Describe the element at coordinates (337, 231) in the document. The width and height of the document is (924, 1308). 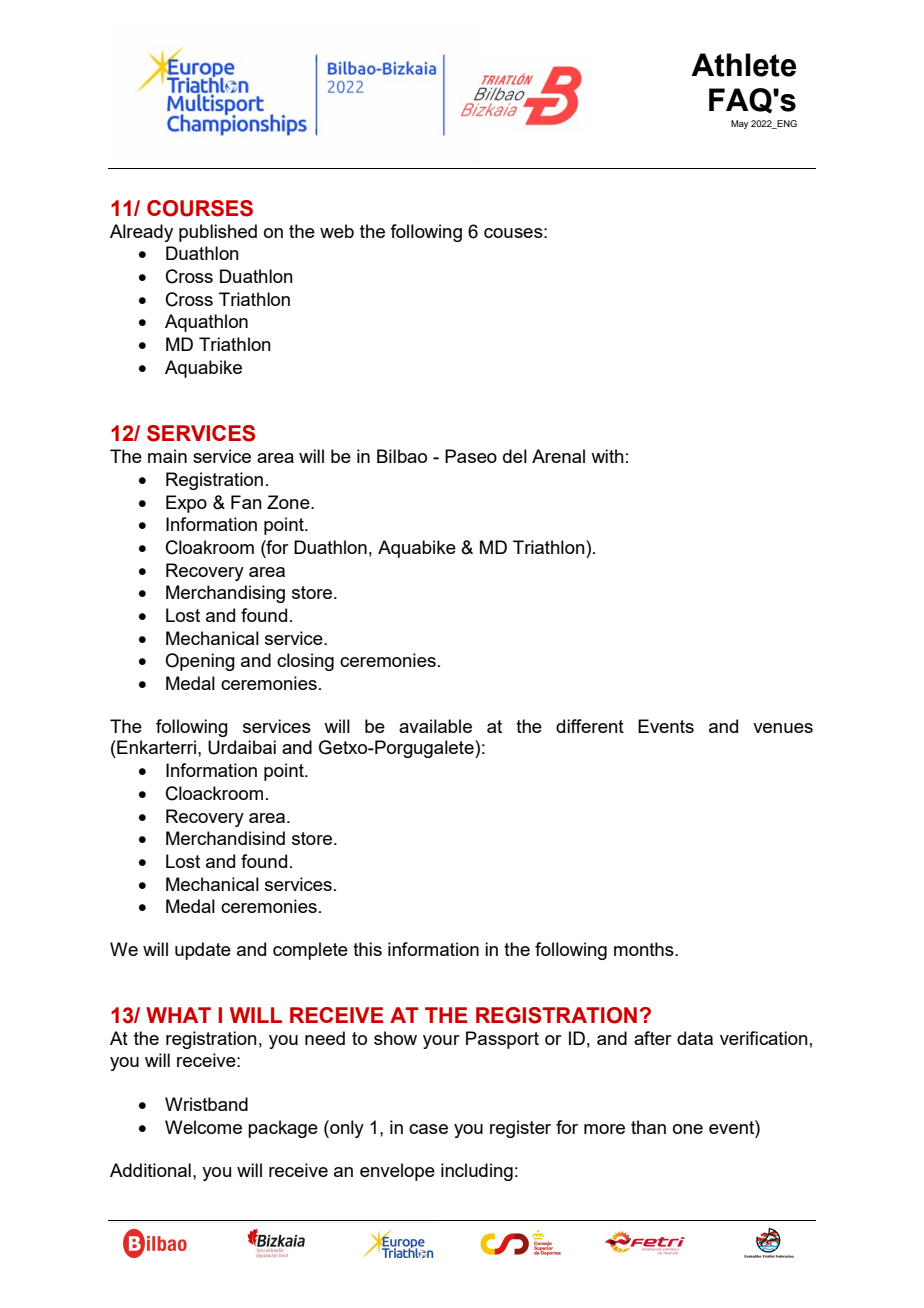
I see `web` at that location.
